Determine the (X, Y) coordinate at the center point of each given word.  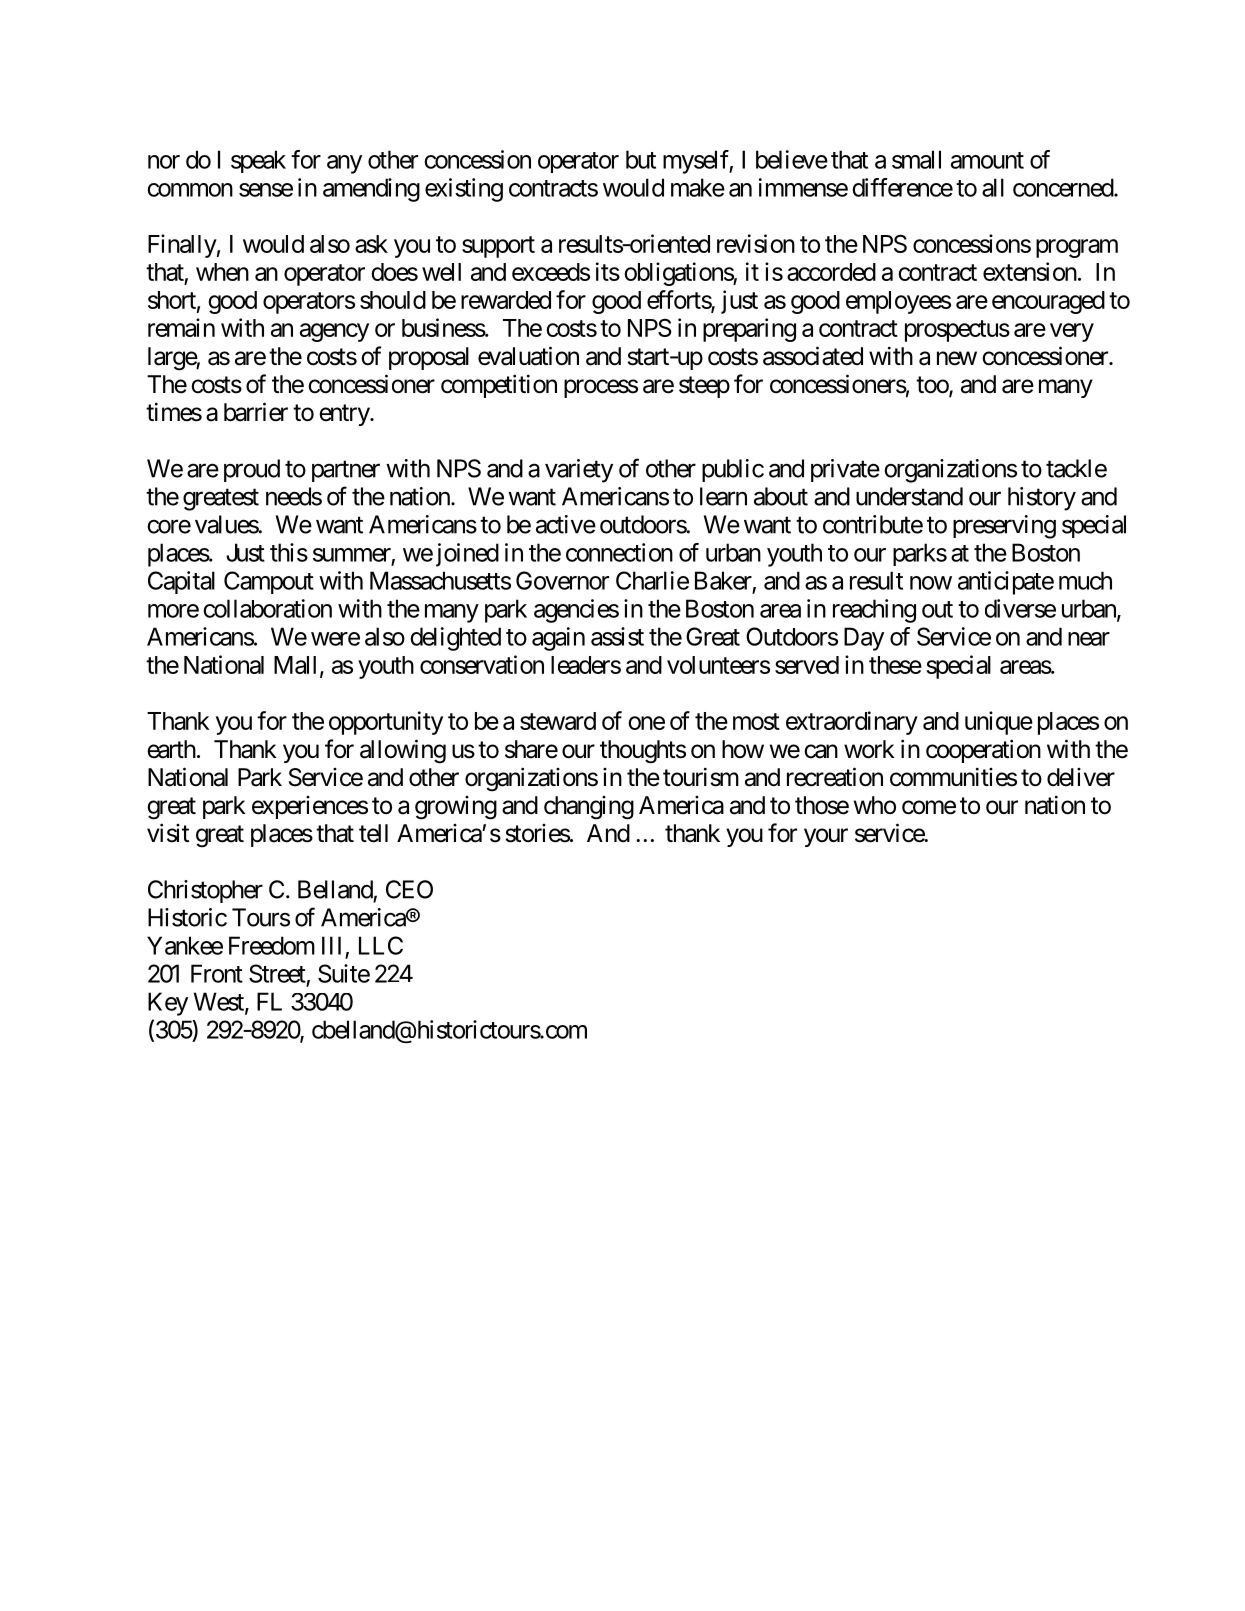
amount (987, 160)
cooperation (983, 751)
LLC (381, 945)
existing (464, 190)
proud (252, 470)
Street (277, 973)
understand (909, 496)
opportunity (386, 723)
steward (558, 721)
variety (579, 471)
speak (258, 161)
